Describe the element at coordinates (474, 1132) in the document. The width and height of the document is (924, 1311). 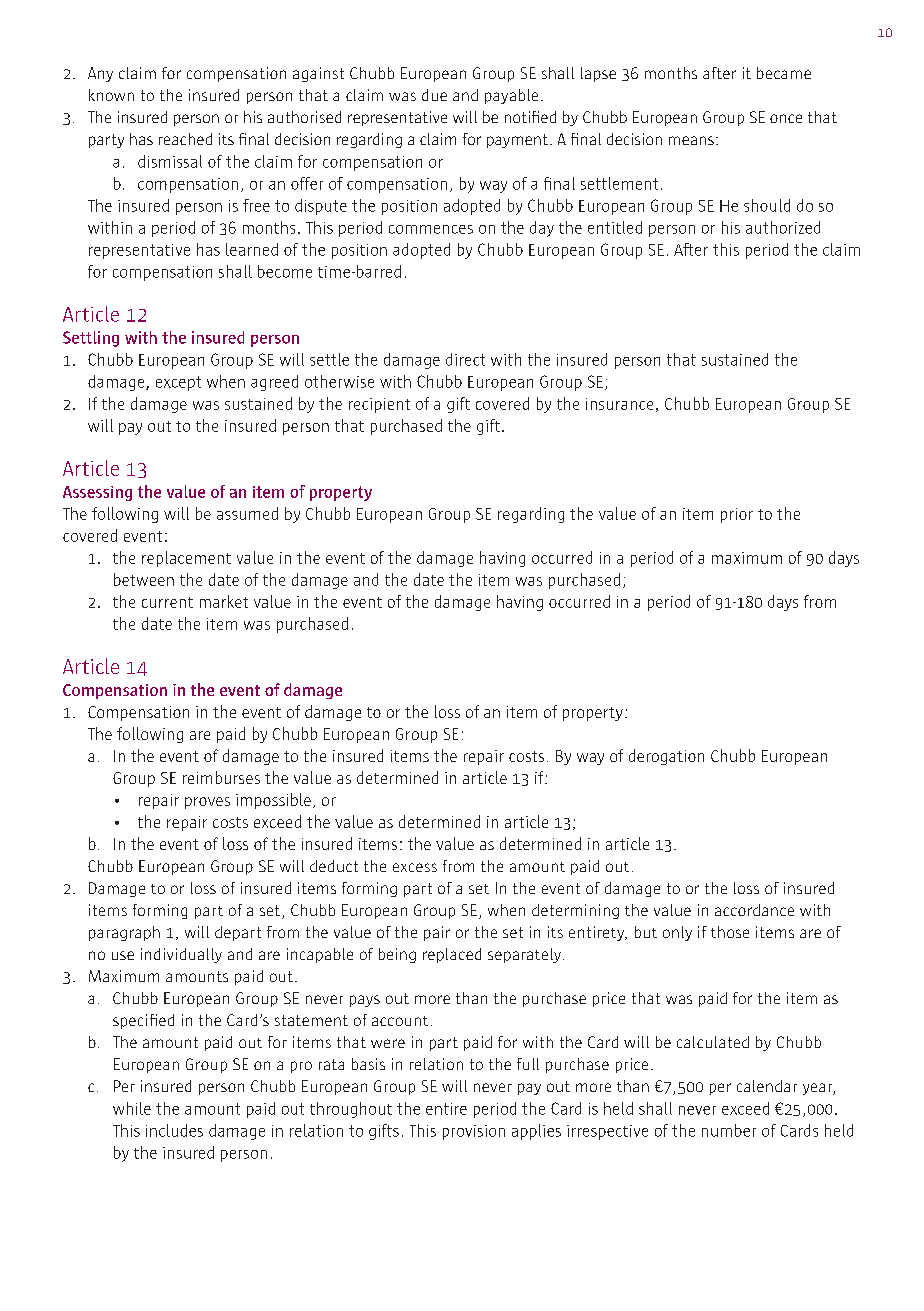
I see `provision` at that location.
